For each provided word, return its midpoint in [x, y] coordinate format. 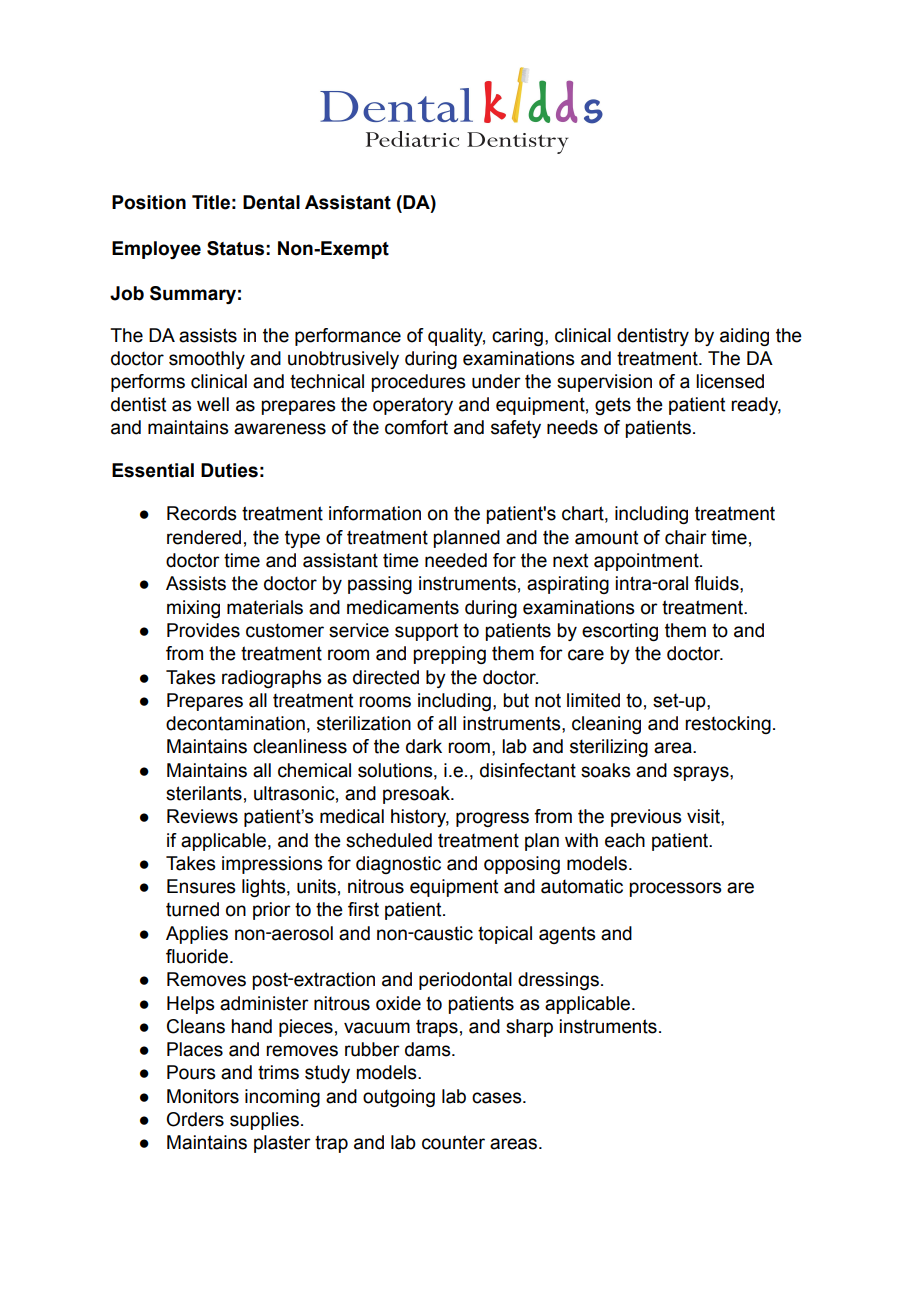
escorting [620, 632]
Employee [156, 250]
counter [453, 1142]
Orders [195, 1119]
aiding [744, 337]
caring [517, 337]
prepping [449, 655]
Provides [203, 630]
